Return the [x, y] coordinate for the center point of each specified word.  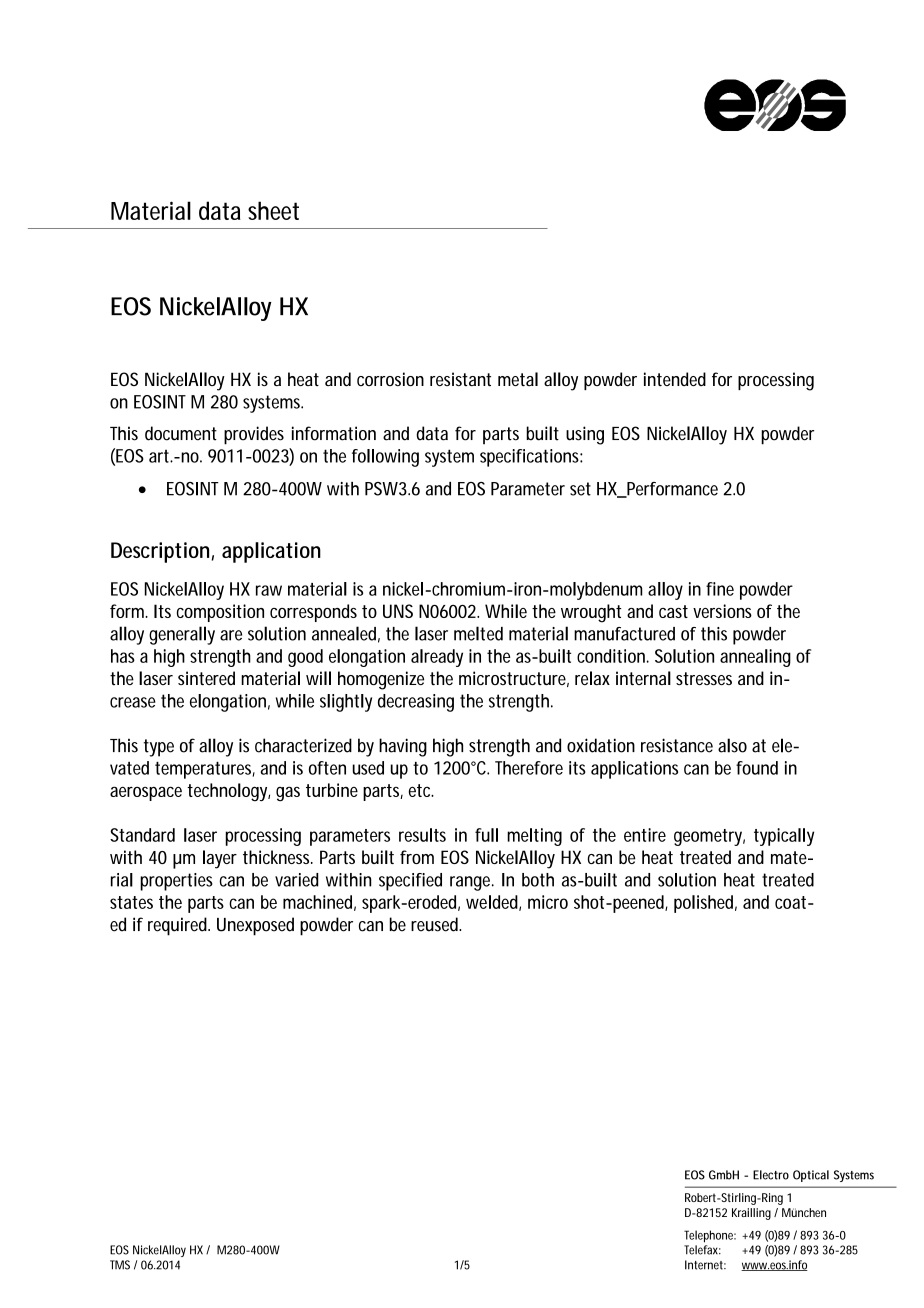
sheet [273, 210]
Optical [811, 1176]
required [177, 926]
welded [492, 902]
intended [675, 379]
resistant [460, 379]
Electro [771, 1175]
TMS [120, 1265]
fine [720, 589]
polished [703, 904]
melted [478, 633]
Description [160, 552]
